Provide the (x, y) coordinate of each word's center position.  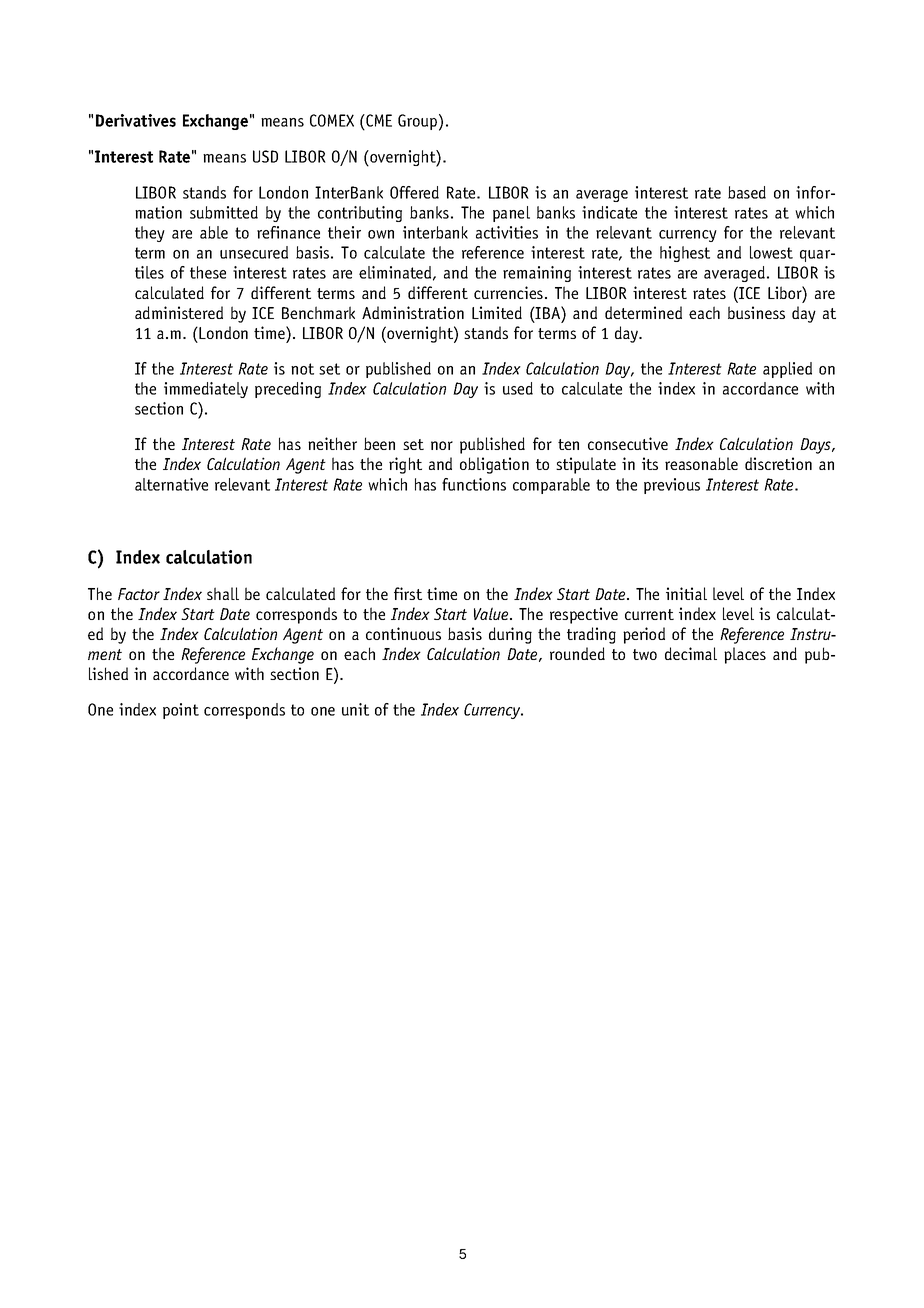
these (208, 272)
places (745, 655)
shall (223, 593)
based (747, 192)
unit (355, 709)
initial (686, 593)
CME (378, 120)
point (181, 711)
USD (265, 156)
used (518, 388)
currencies (508, 292)
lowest (771, 252)
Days (816, 446)
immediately (206, 390)
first (408, 593)
